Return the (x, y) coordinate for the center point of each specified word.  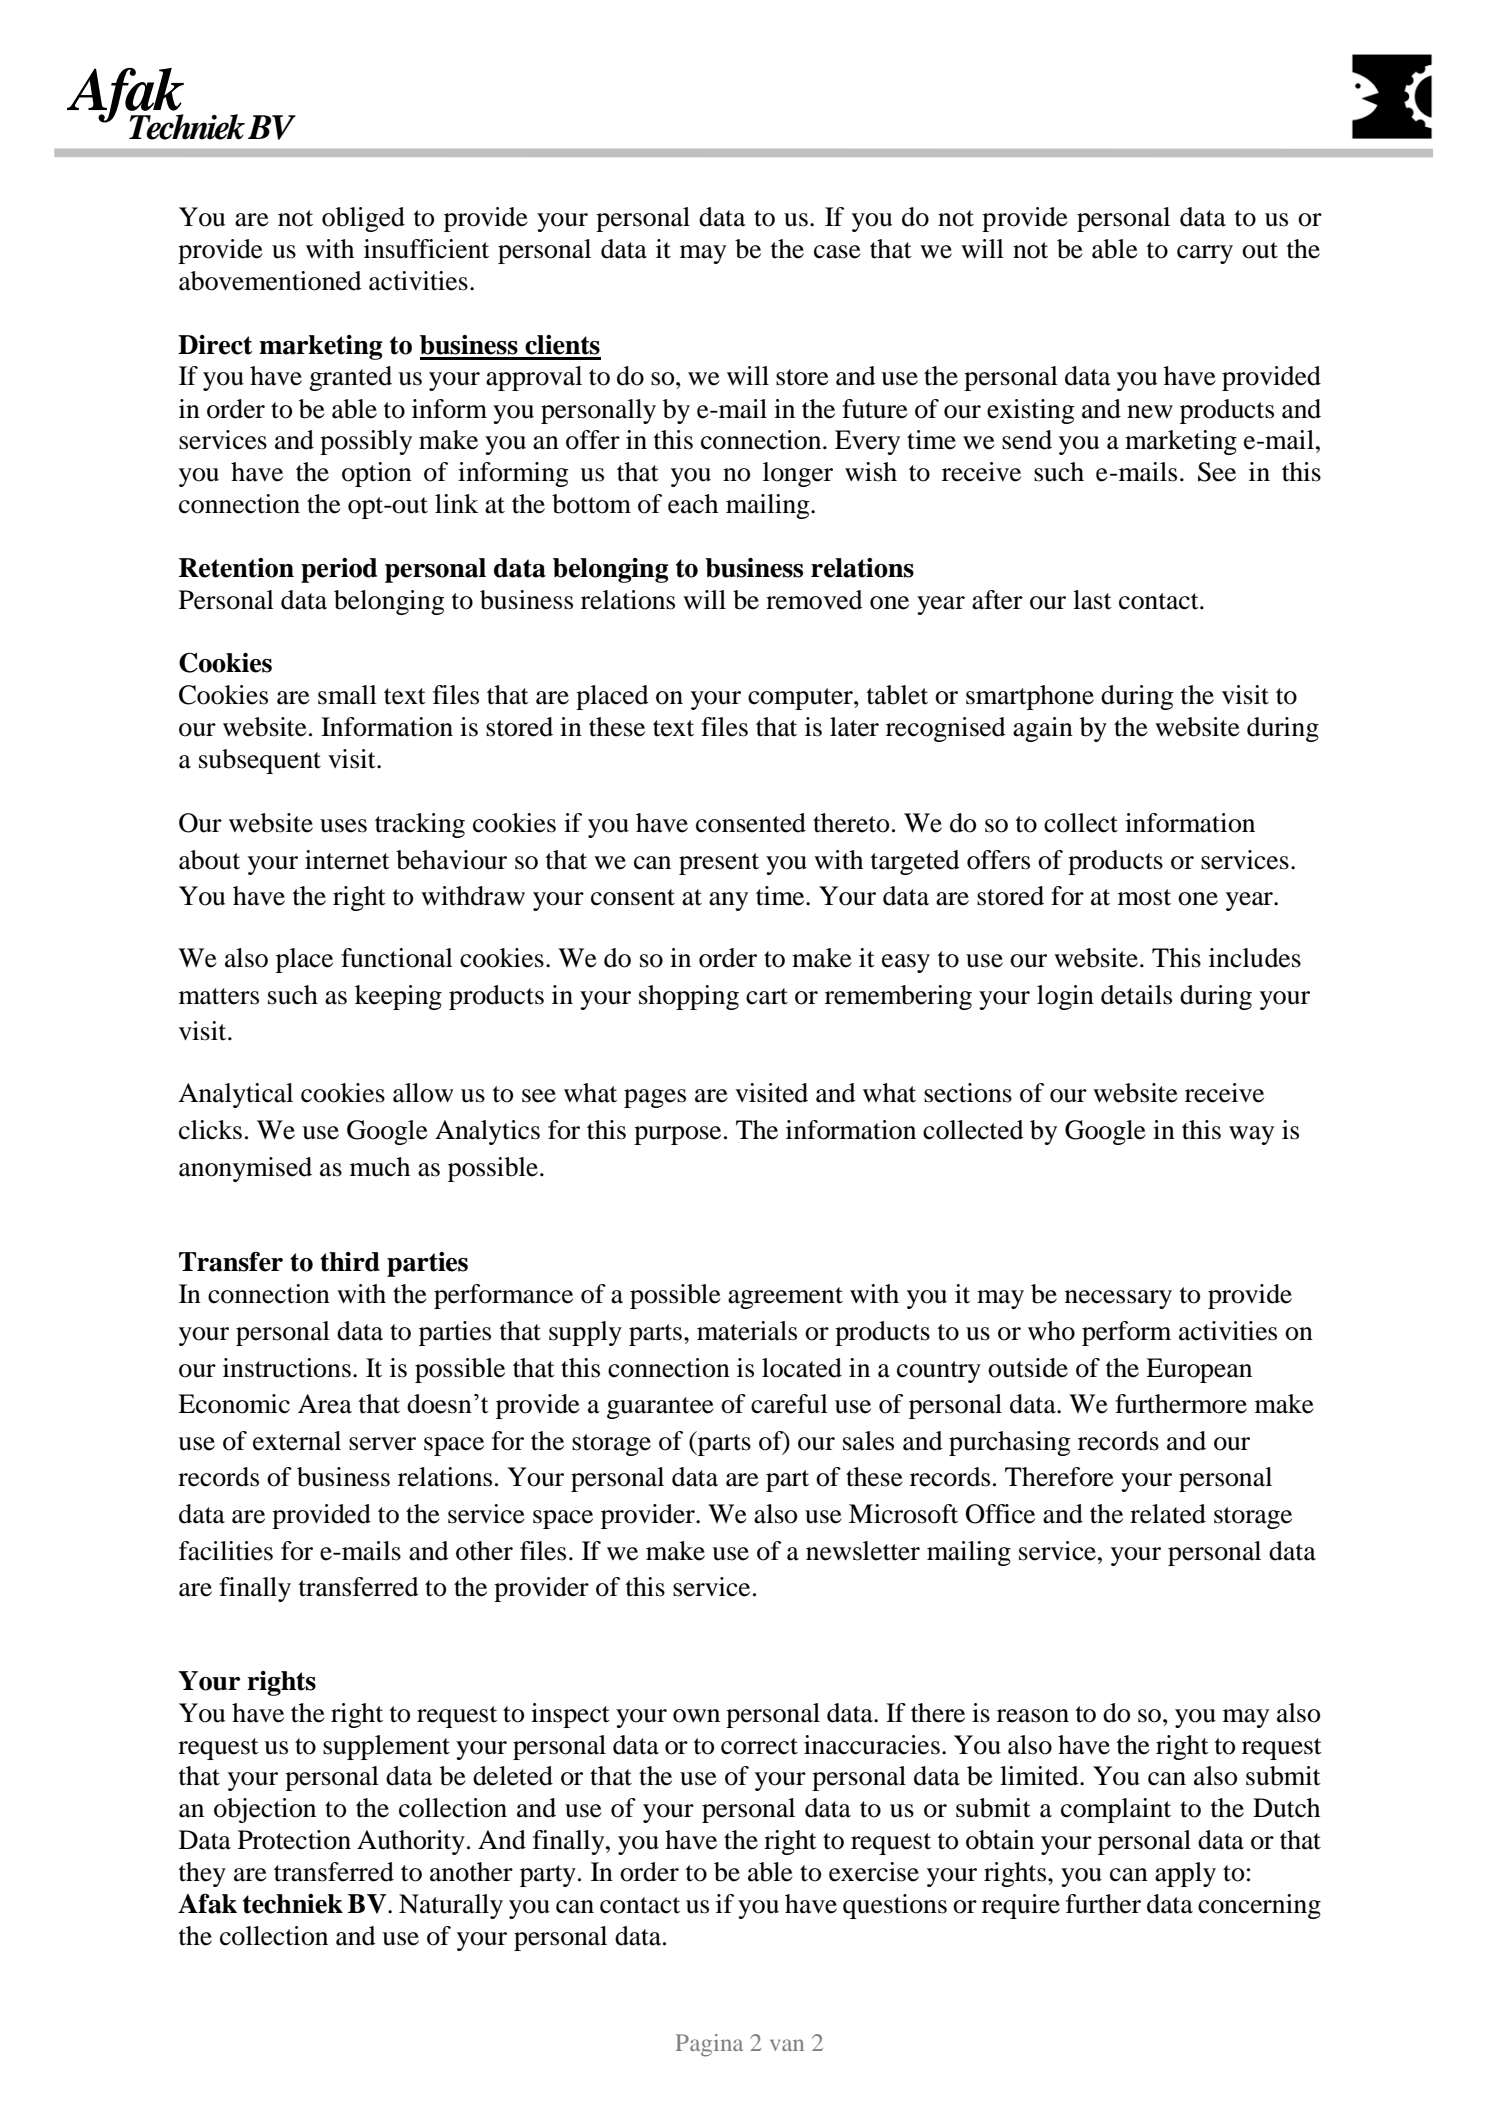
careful (789, 1404)
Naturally (451, 1906)
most (1144, 897)
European (1199, 1370)
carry (1205, 254)
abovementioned (270, 281)
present (719, 864)
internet (347, 860)
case (837, 252)
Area (325, 1404)
